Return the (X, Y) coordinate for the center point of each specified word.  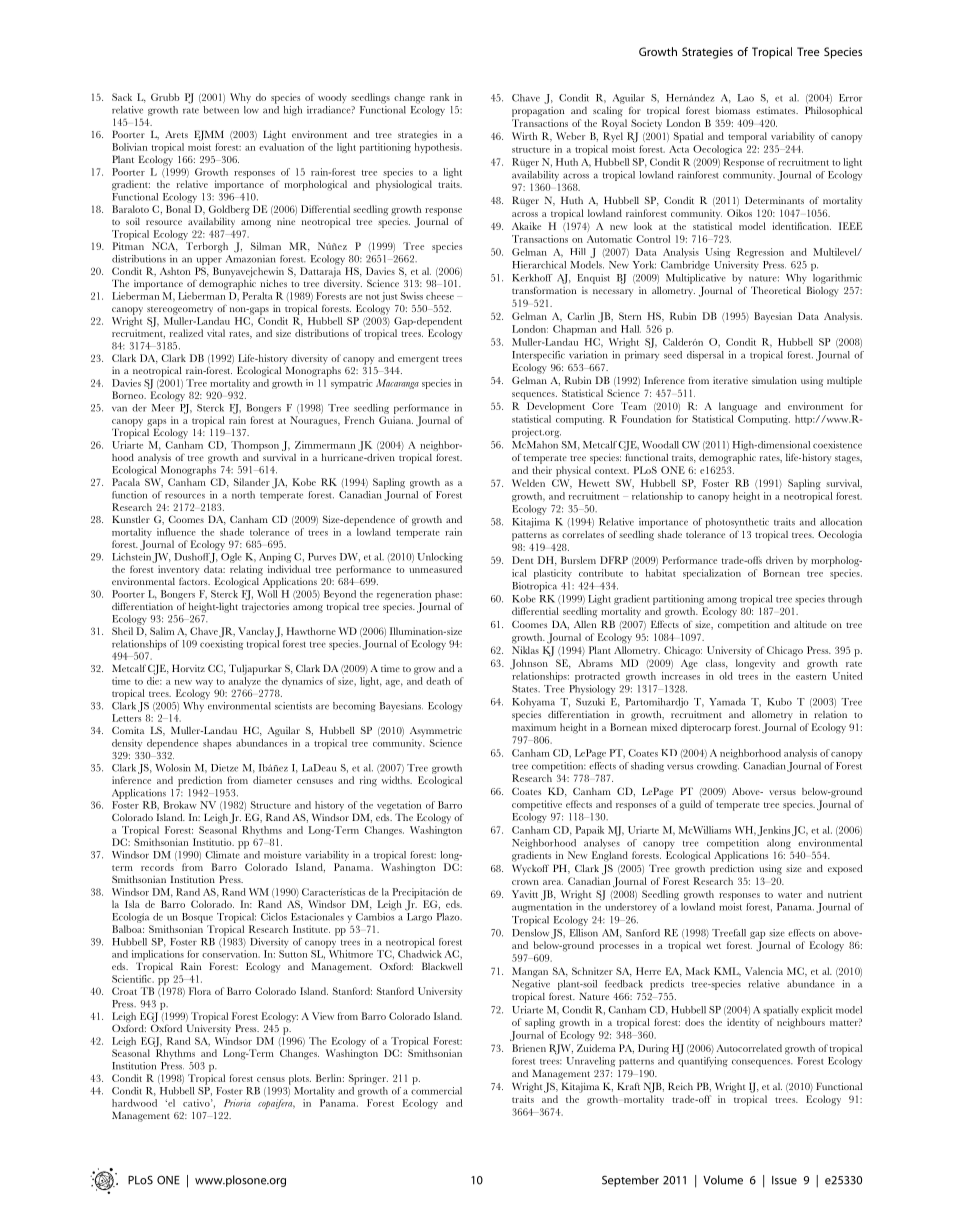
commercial (436, 1089)
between (221, 110)
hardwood (134, 1103)
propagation (538, 112)
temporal (747, 137)
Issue (784, 1180)
